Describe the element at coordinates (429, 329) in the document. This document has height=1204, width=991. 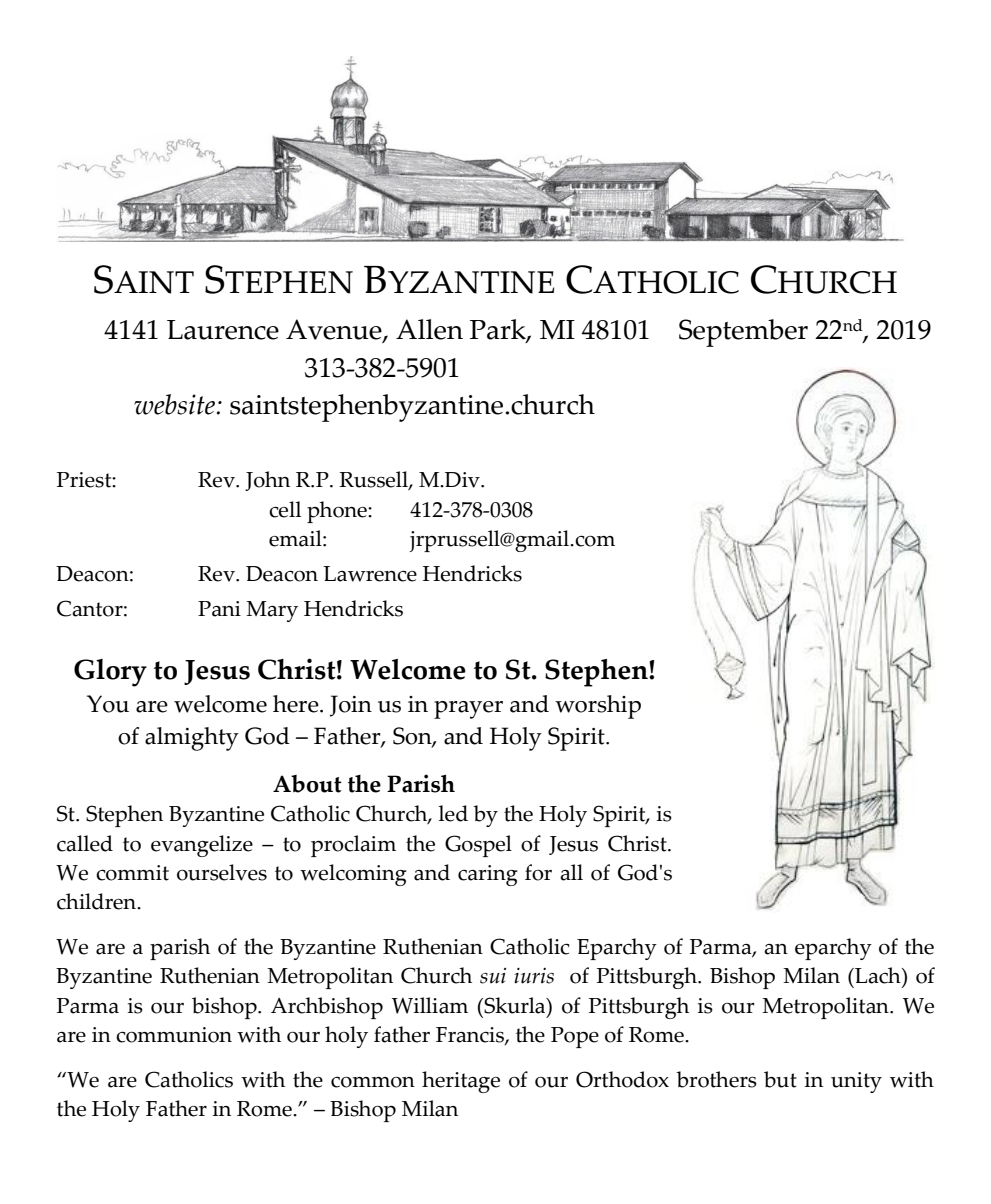
I see `Allen` at that location.
